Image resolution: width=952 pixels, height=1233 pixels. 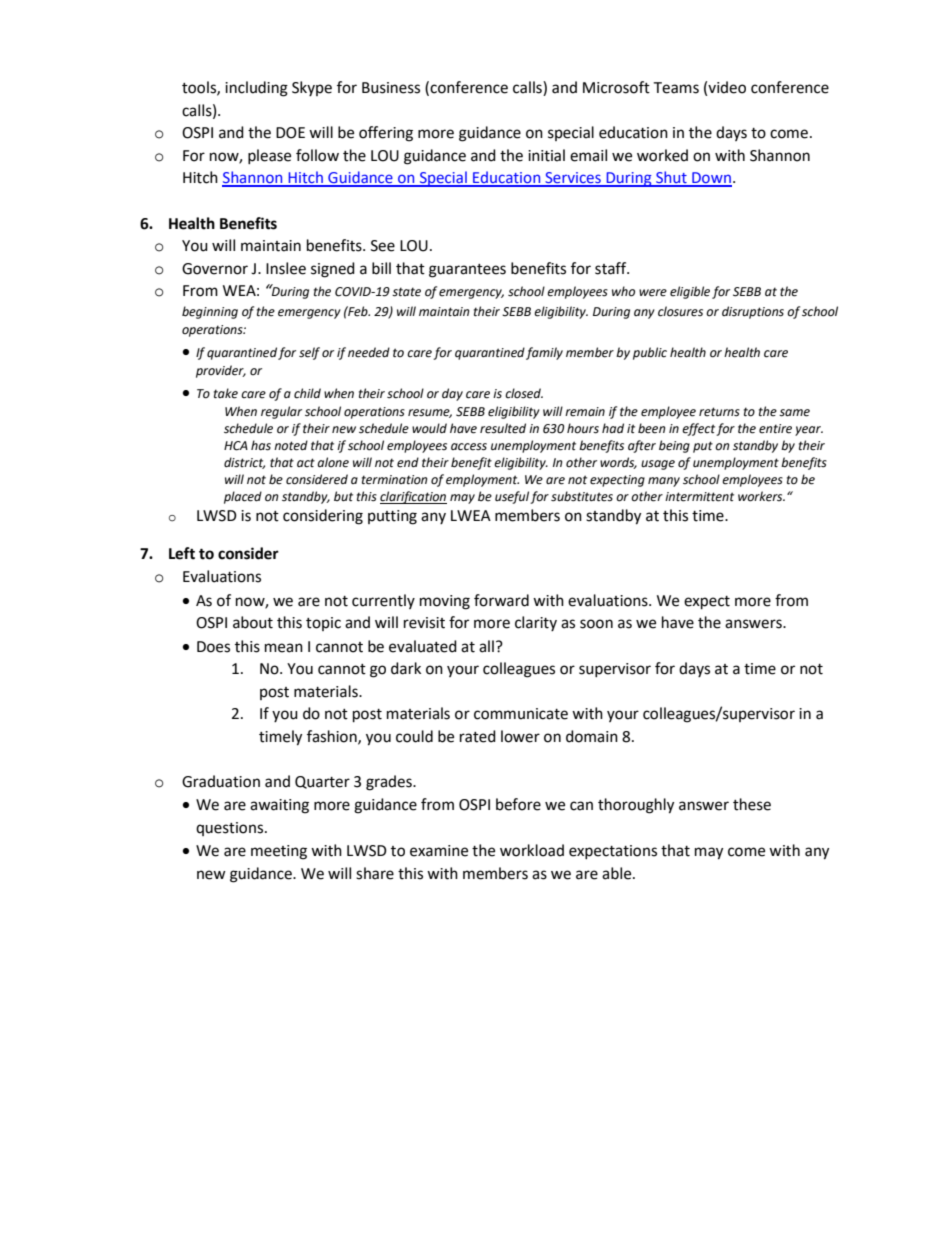 What do you see at coordinates (279, 852) in the screenshot?
I see `meeting` at bounding box center [279, 852].
